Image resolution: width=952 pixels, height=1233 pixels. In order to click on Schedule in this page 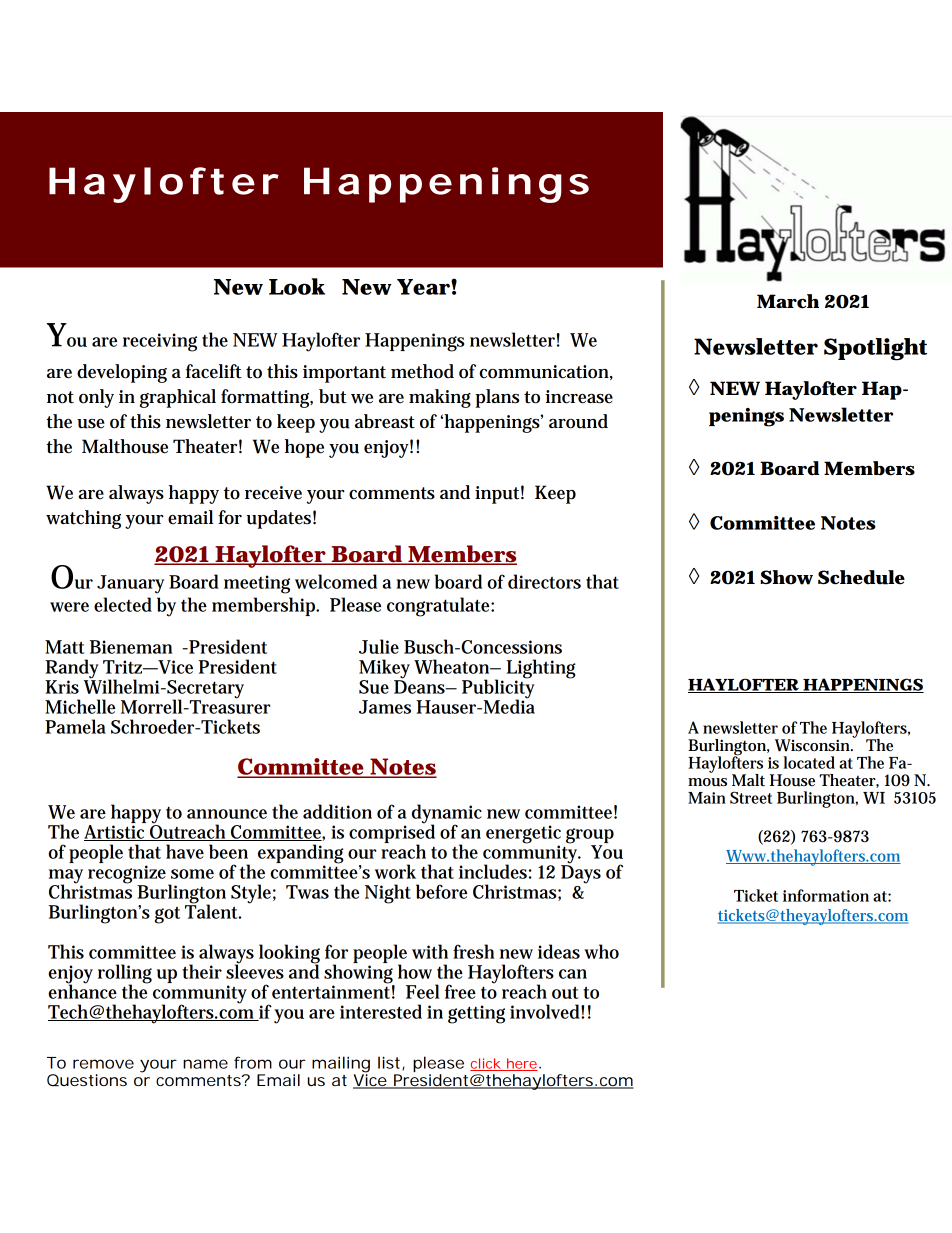, I will do `click(861, 577)`.
